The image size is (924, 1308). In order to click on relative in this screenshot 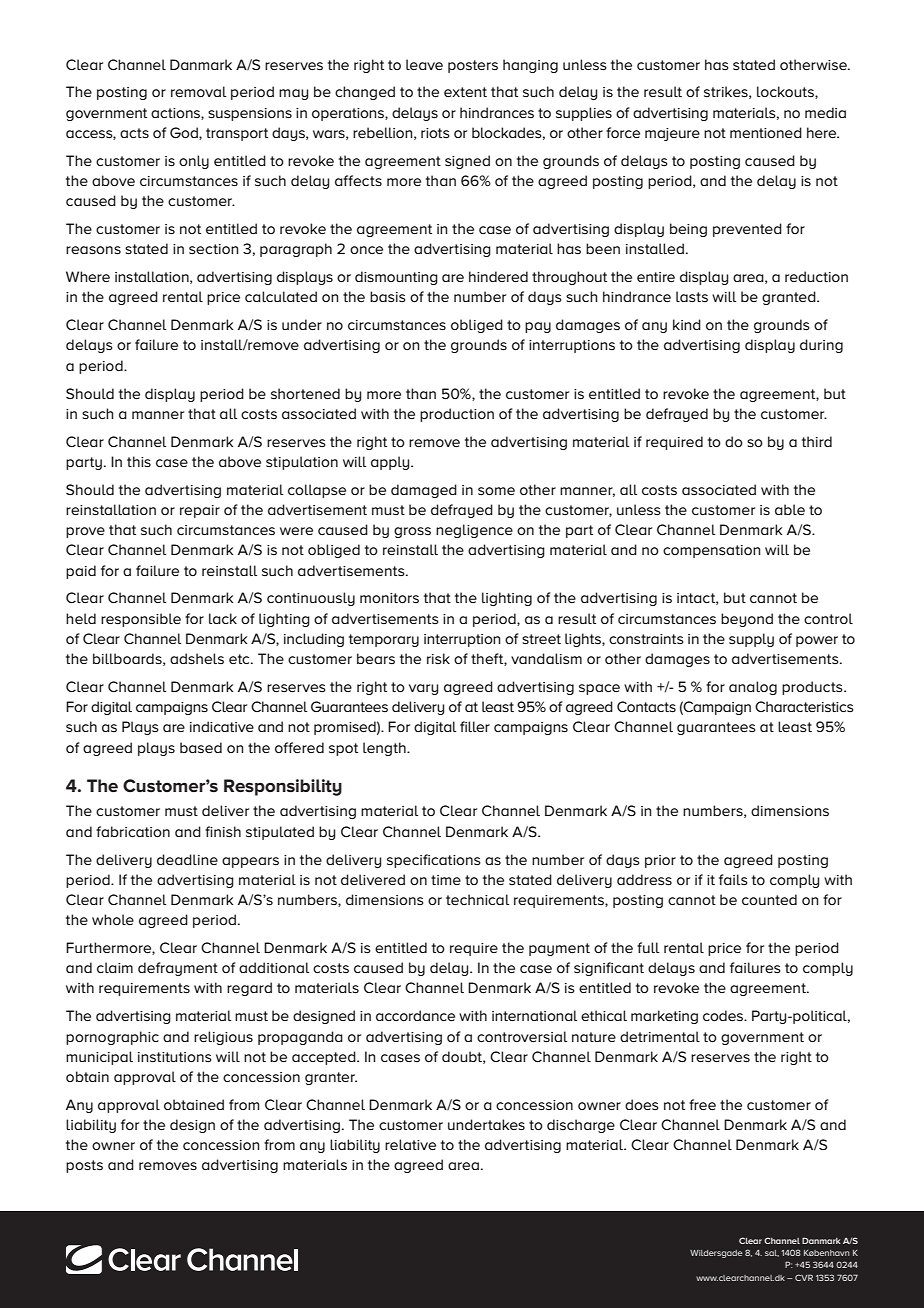, I will do `click(410, 1144)`.
